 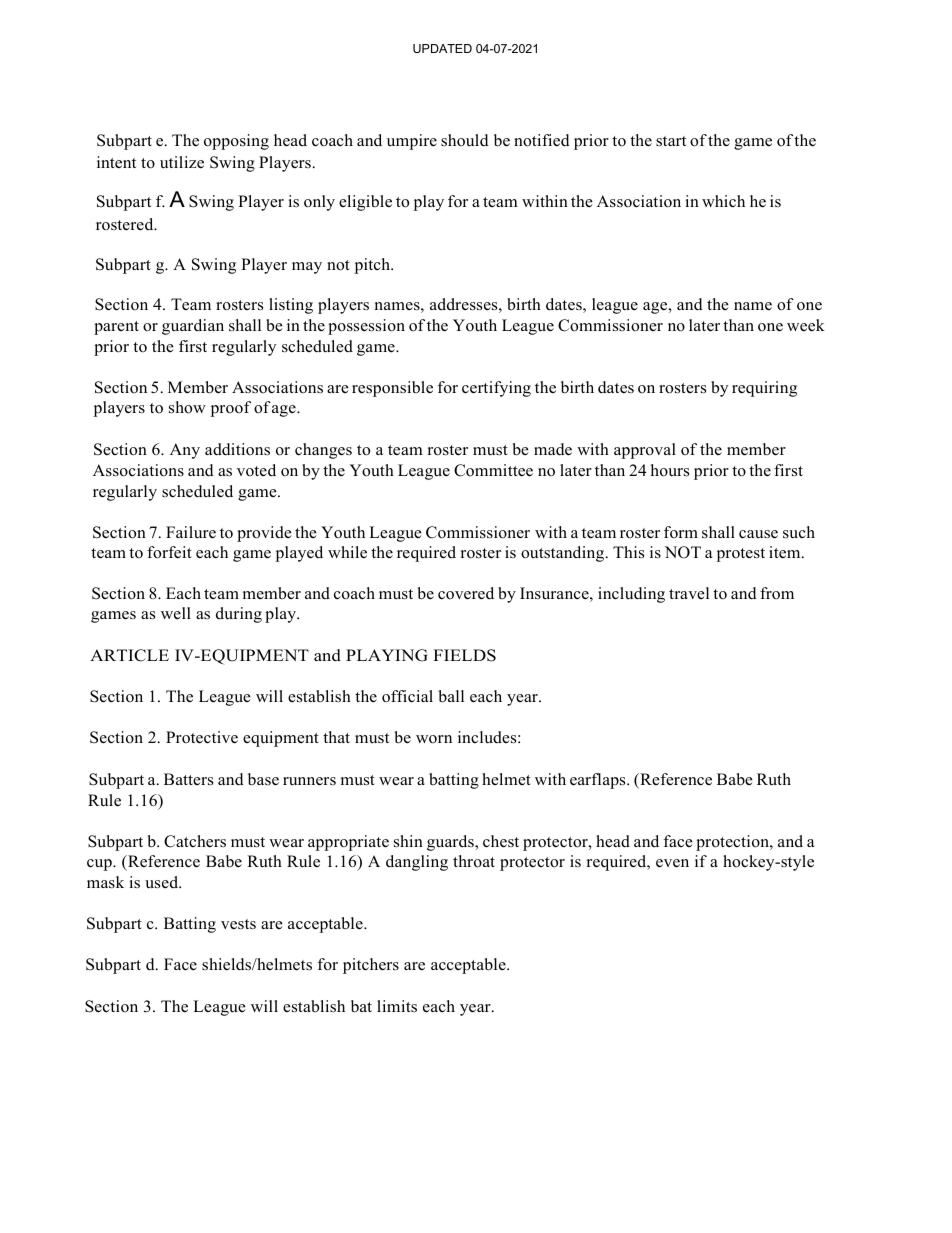 I want to click on Failure, so click(x=191, y=532).
